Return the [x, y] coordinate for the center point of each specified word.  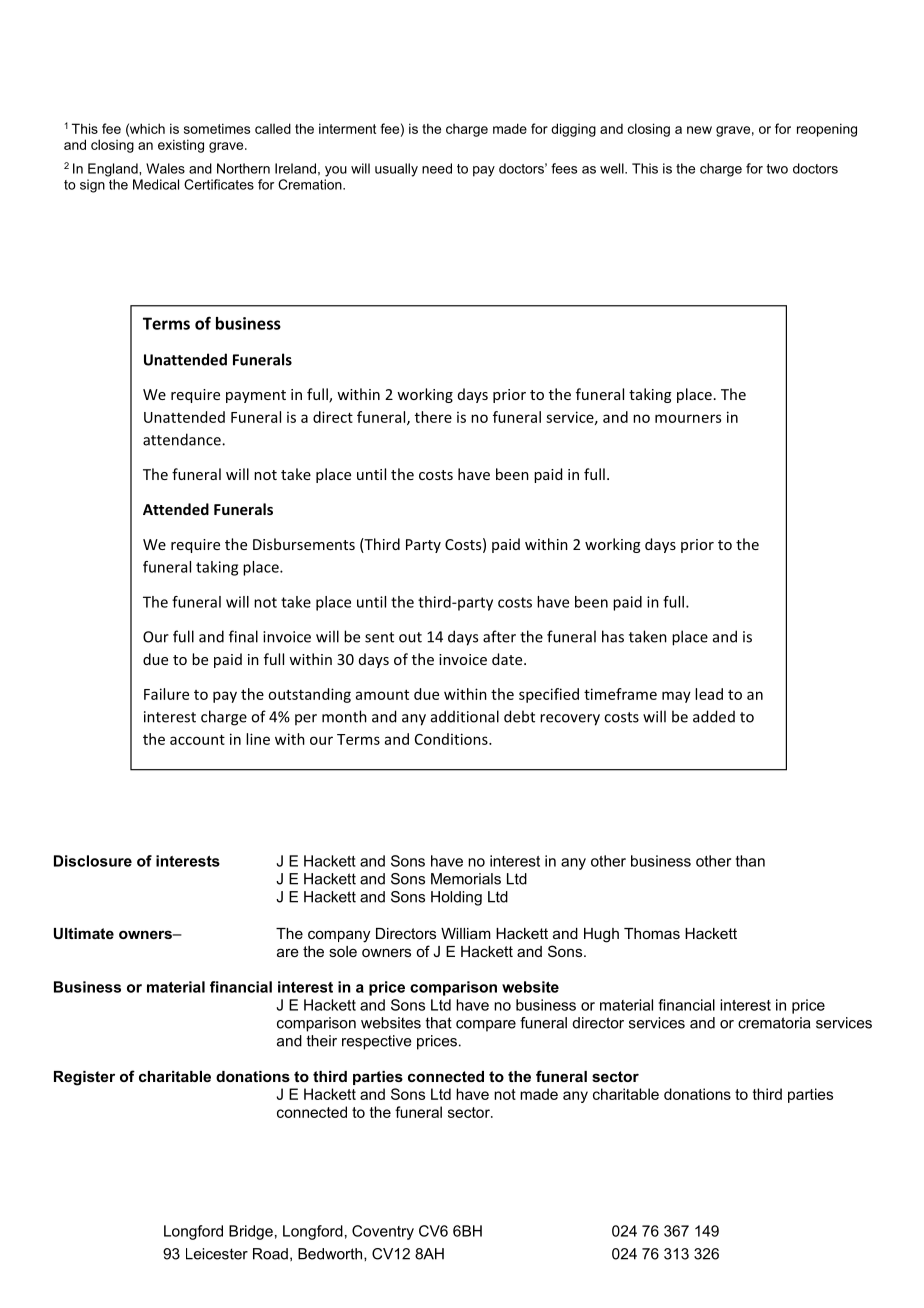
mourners [688, 418]
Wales [165, 168]
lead [709, 694]
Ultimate [84, 933]
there [433, 417]
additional [465, 716]
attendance [183, 439]
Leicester [217, 1254]
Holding [456, 898]
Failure [166, 694]
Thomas [652, 933]
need [437, 168]
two [777, 169]
